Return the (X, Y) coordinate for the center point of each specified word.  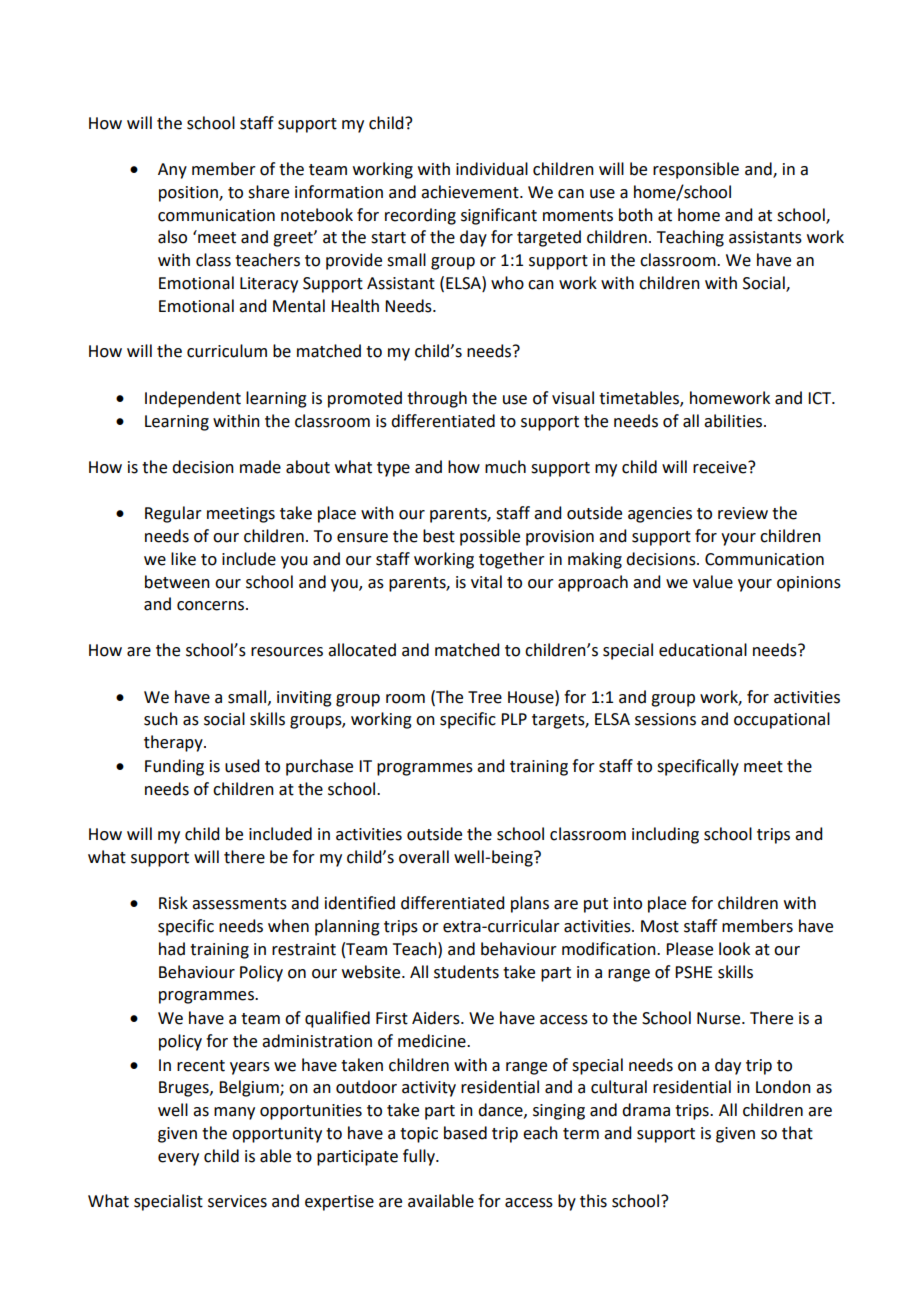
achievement (471, 192)
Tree (485, 697)
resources (287, 652)
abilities (734, 421)
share (268, 192)
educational (703, 650)
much (505, 467)
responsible (696, 170)
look (734, 949)
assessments (239, 904)
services (237, 1201)
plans (530, 904)
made (260, 467)
